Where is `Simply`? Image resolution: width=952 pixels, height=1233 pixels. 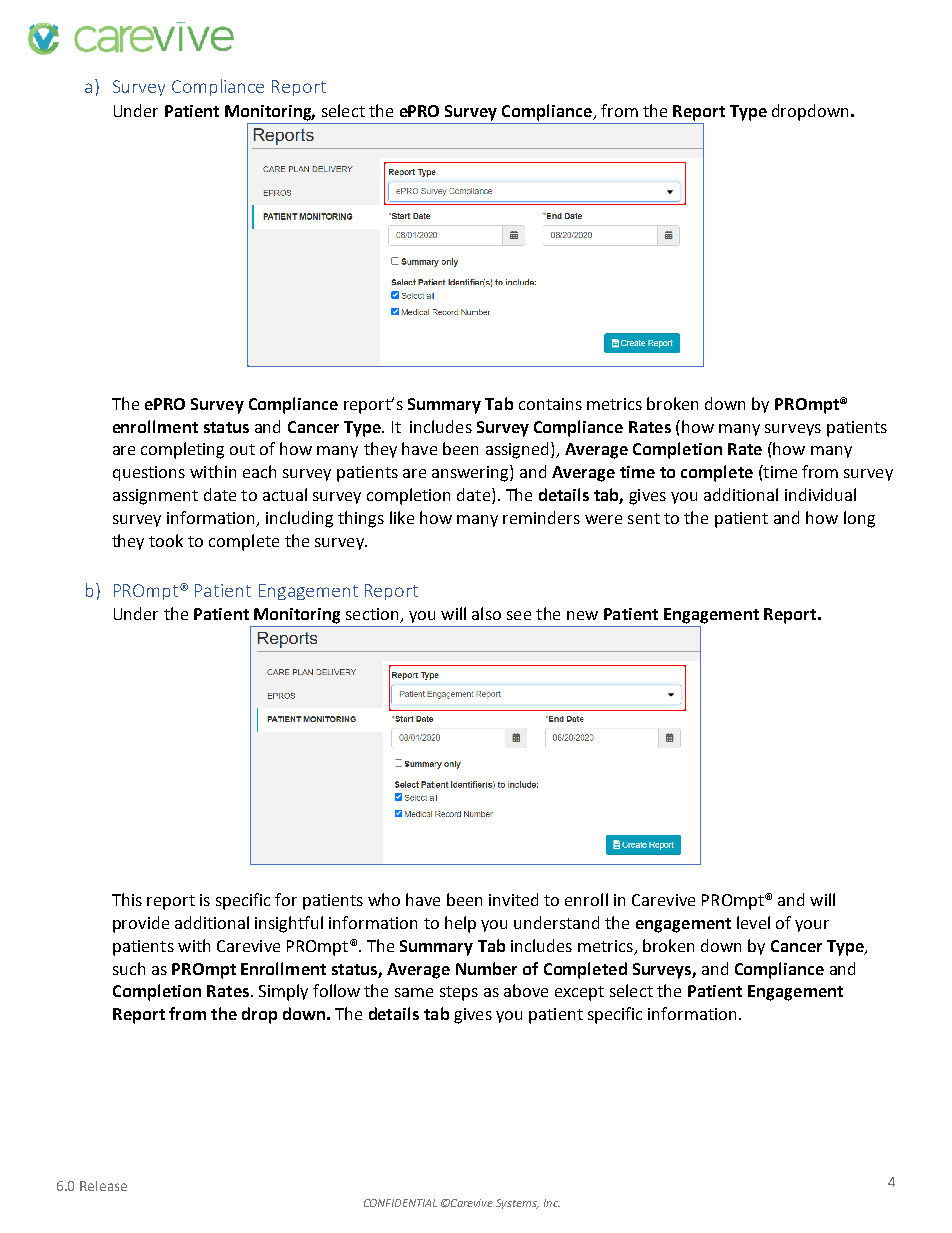
Simply is located at coordinates (283, 992).
